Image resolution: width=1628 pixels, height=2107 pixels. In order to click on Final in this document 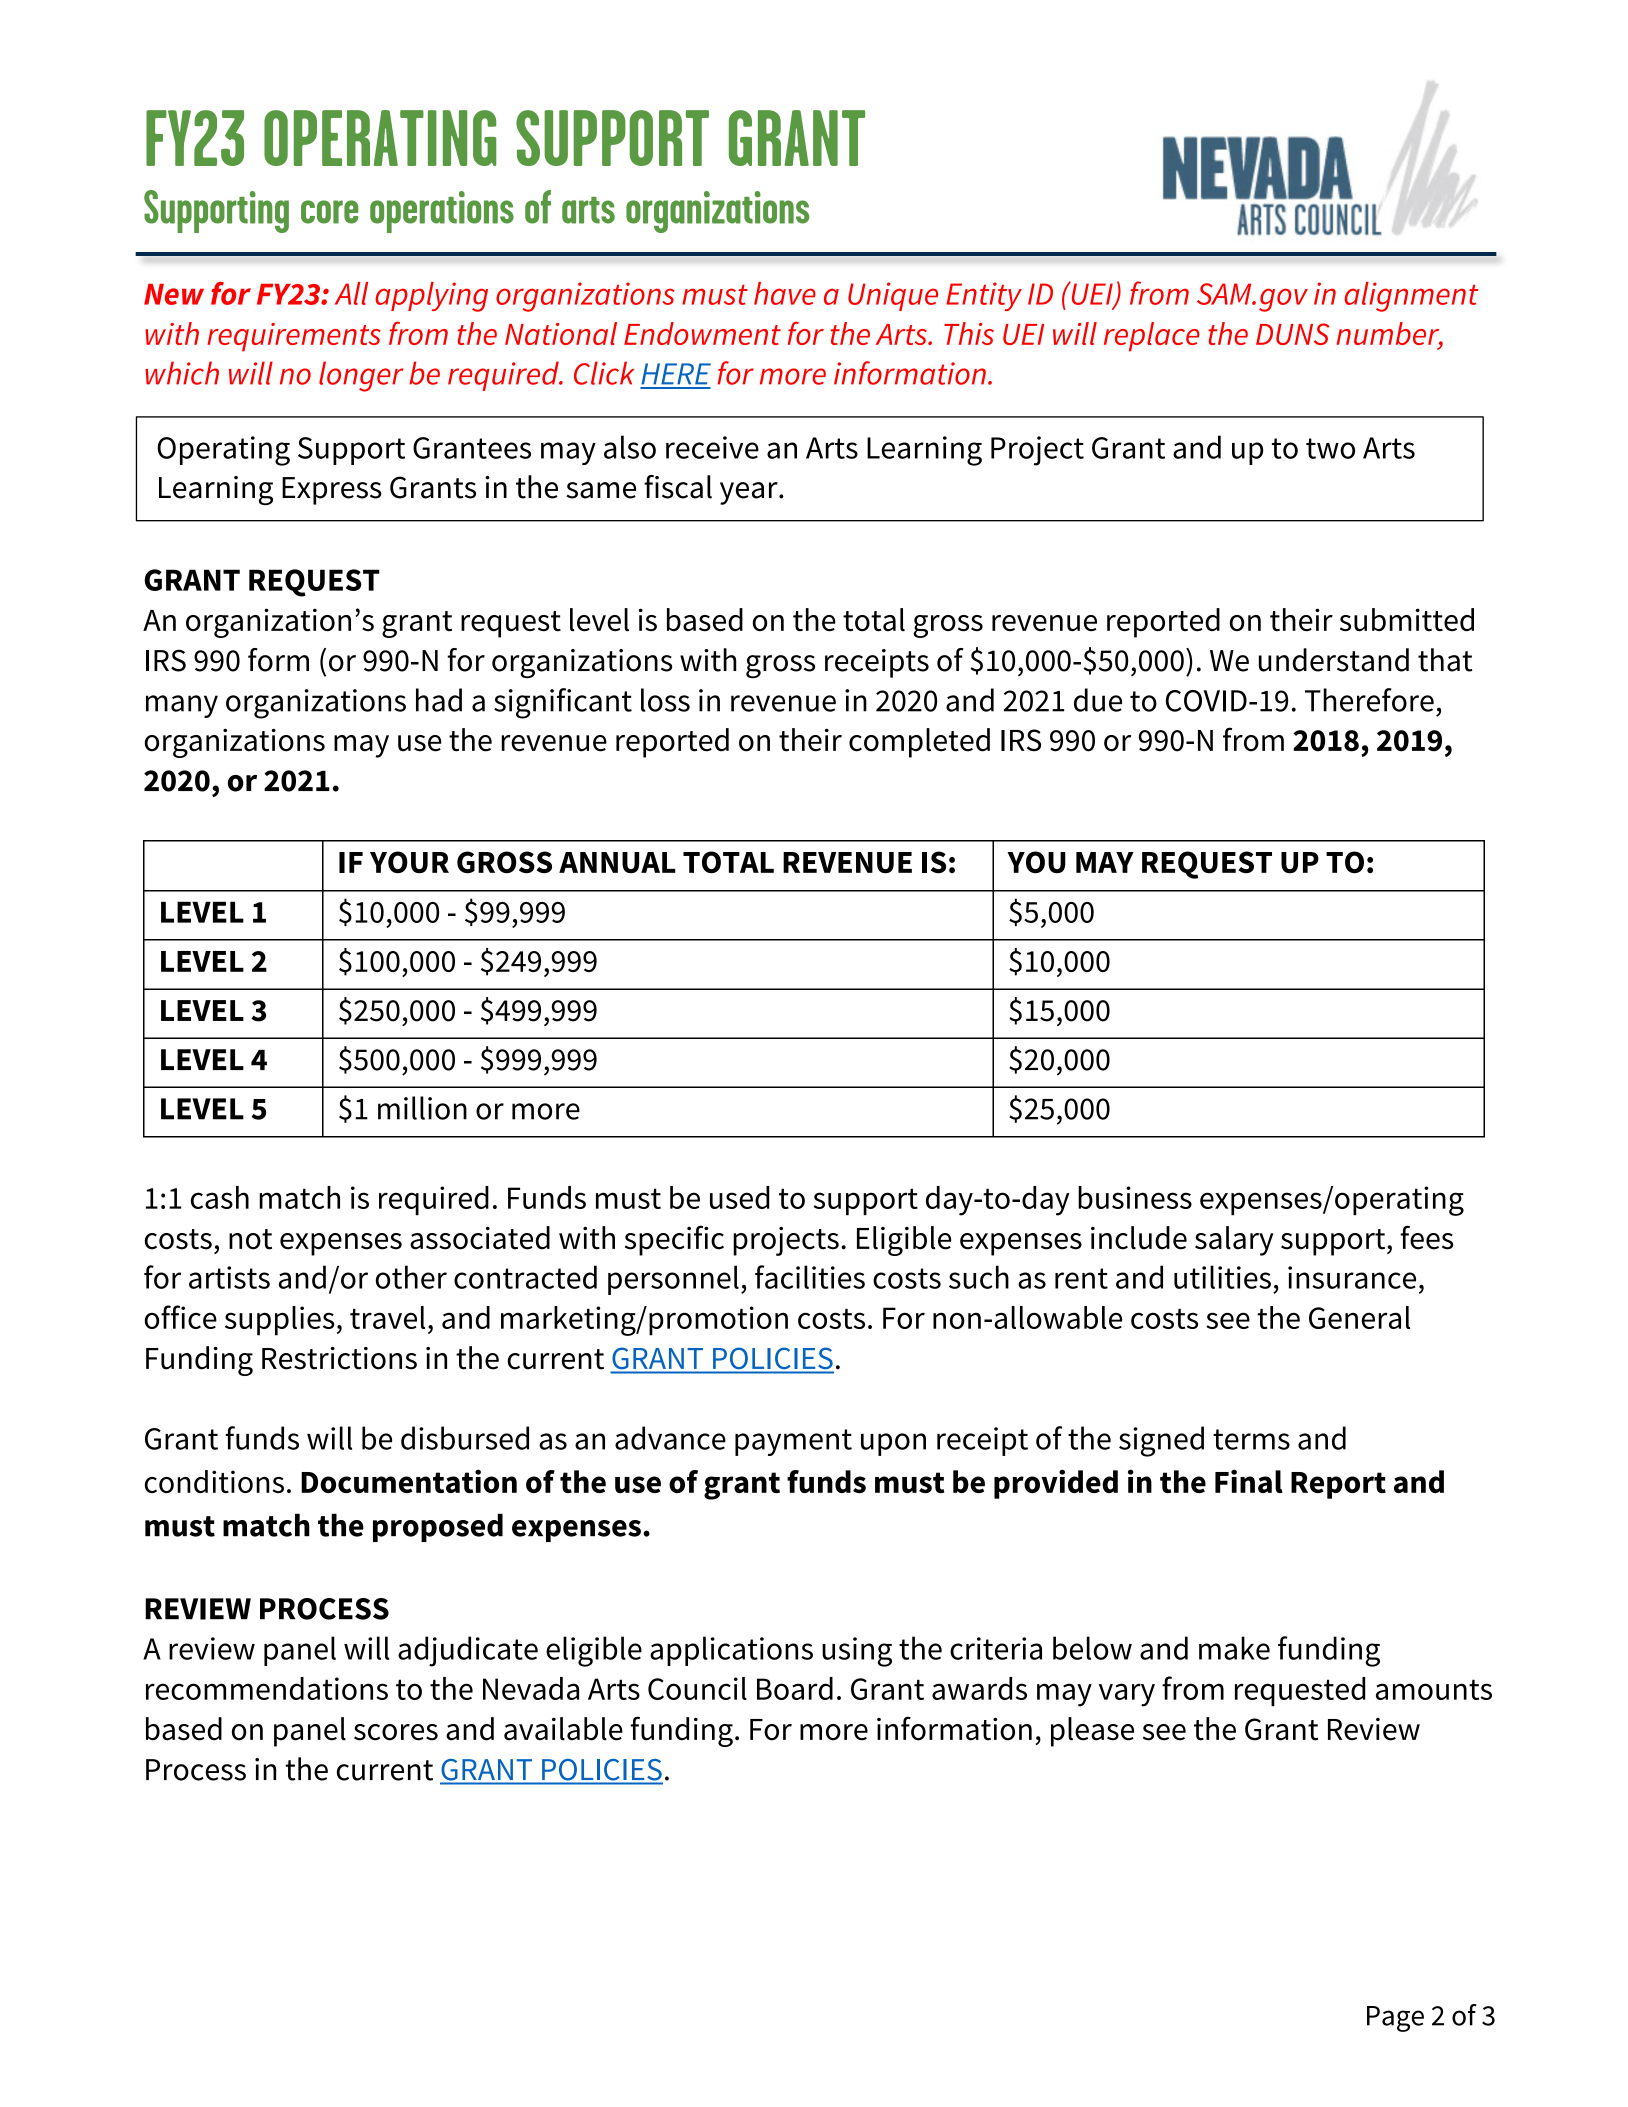, I will do `click(1249, 1481)`.
